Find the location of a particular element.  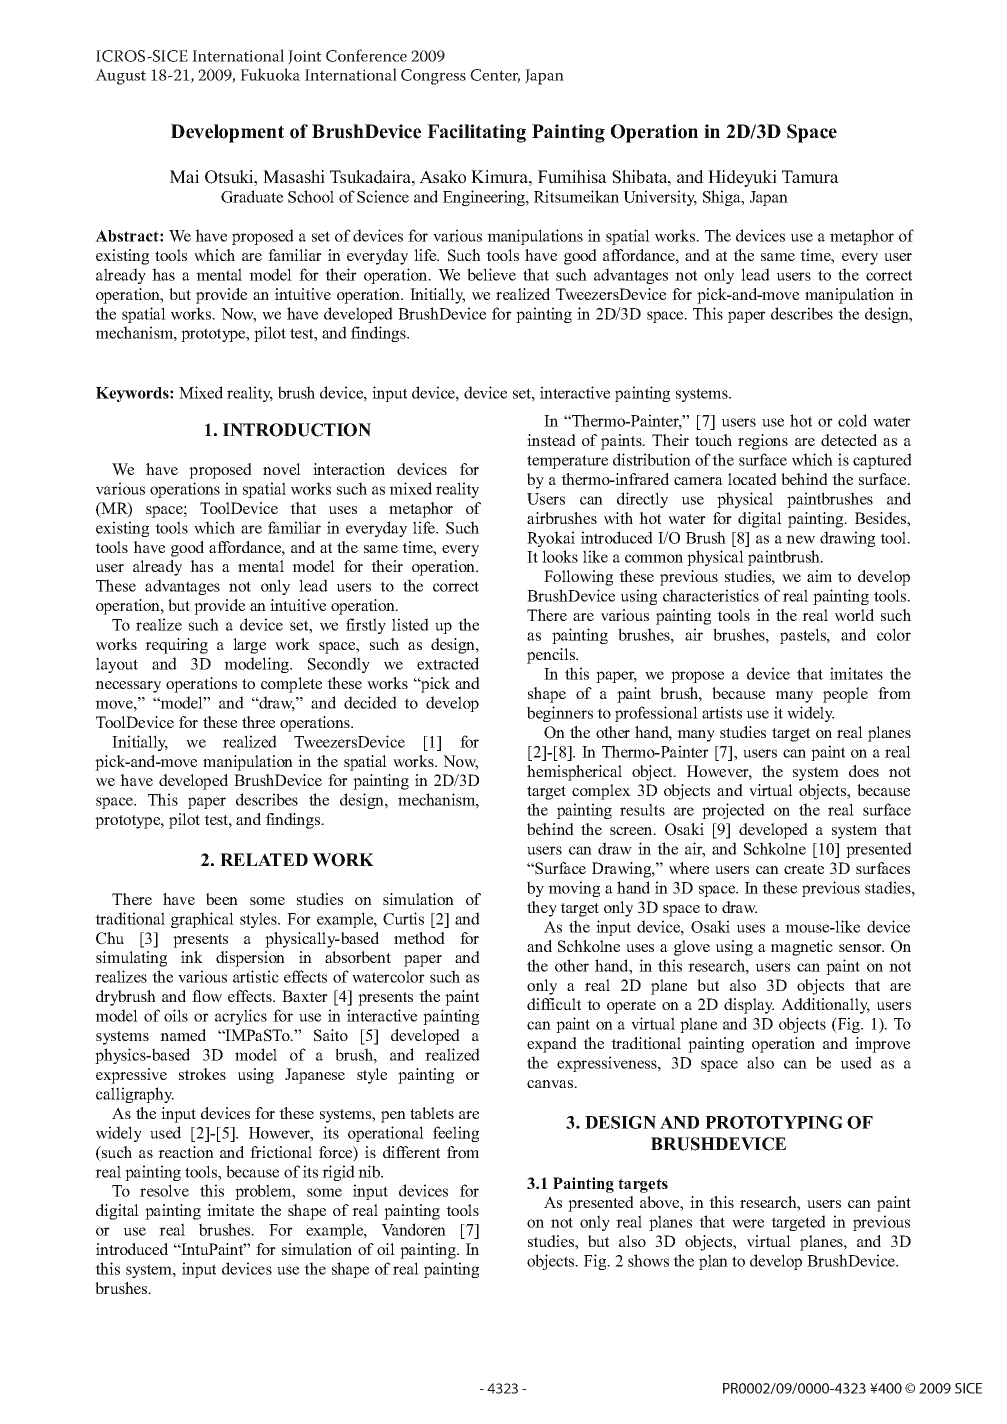

extracted is located at coordinates (448, 663).
